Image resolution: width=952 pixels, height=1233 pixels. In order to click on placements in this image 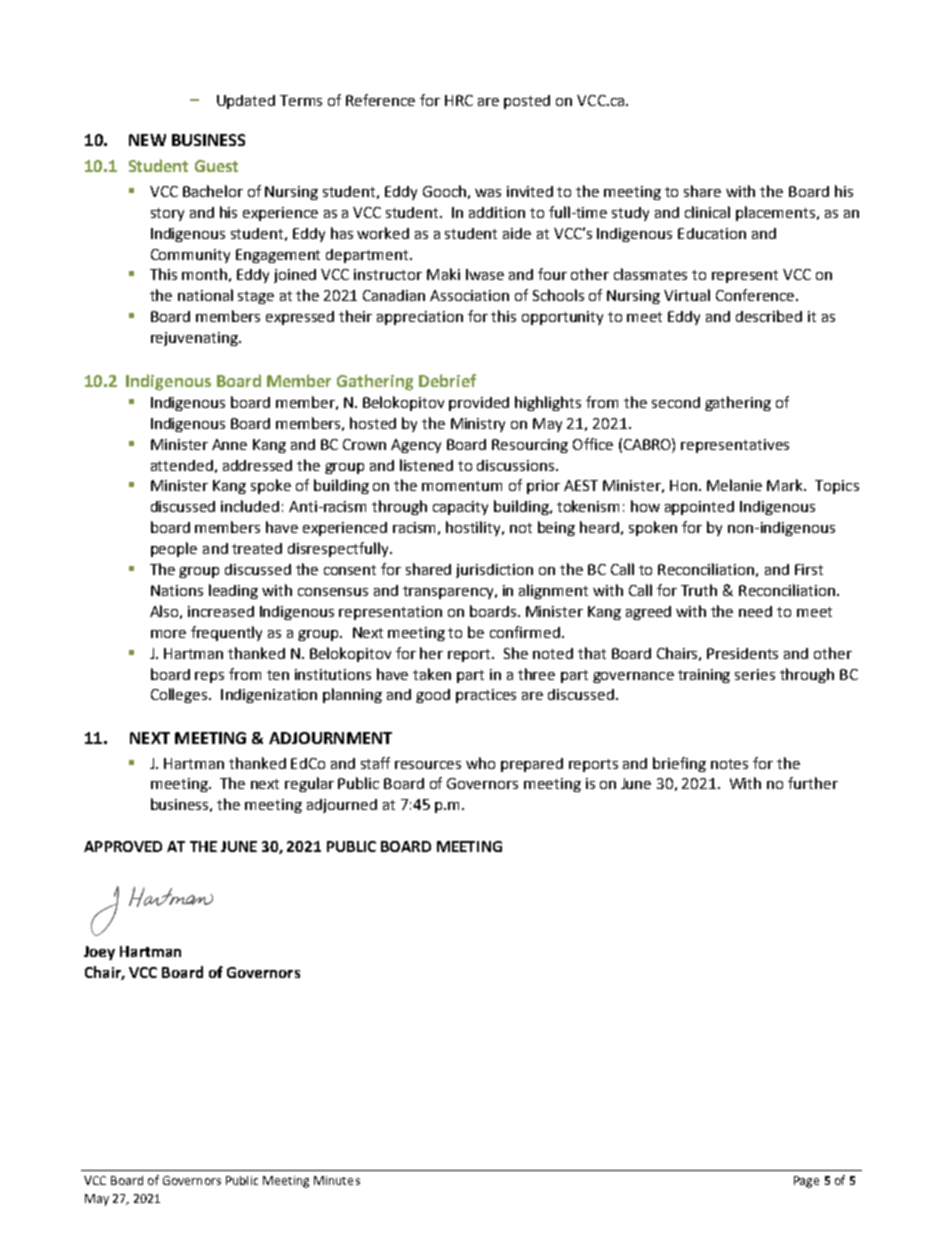, I will do `click(777, 213)`.
